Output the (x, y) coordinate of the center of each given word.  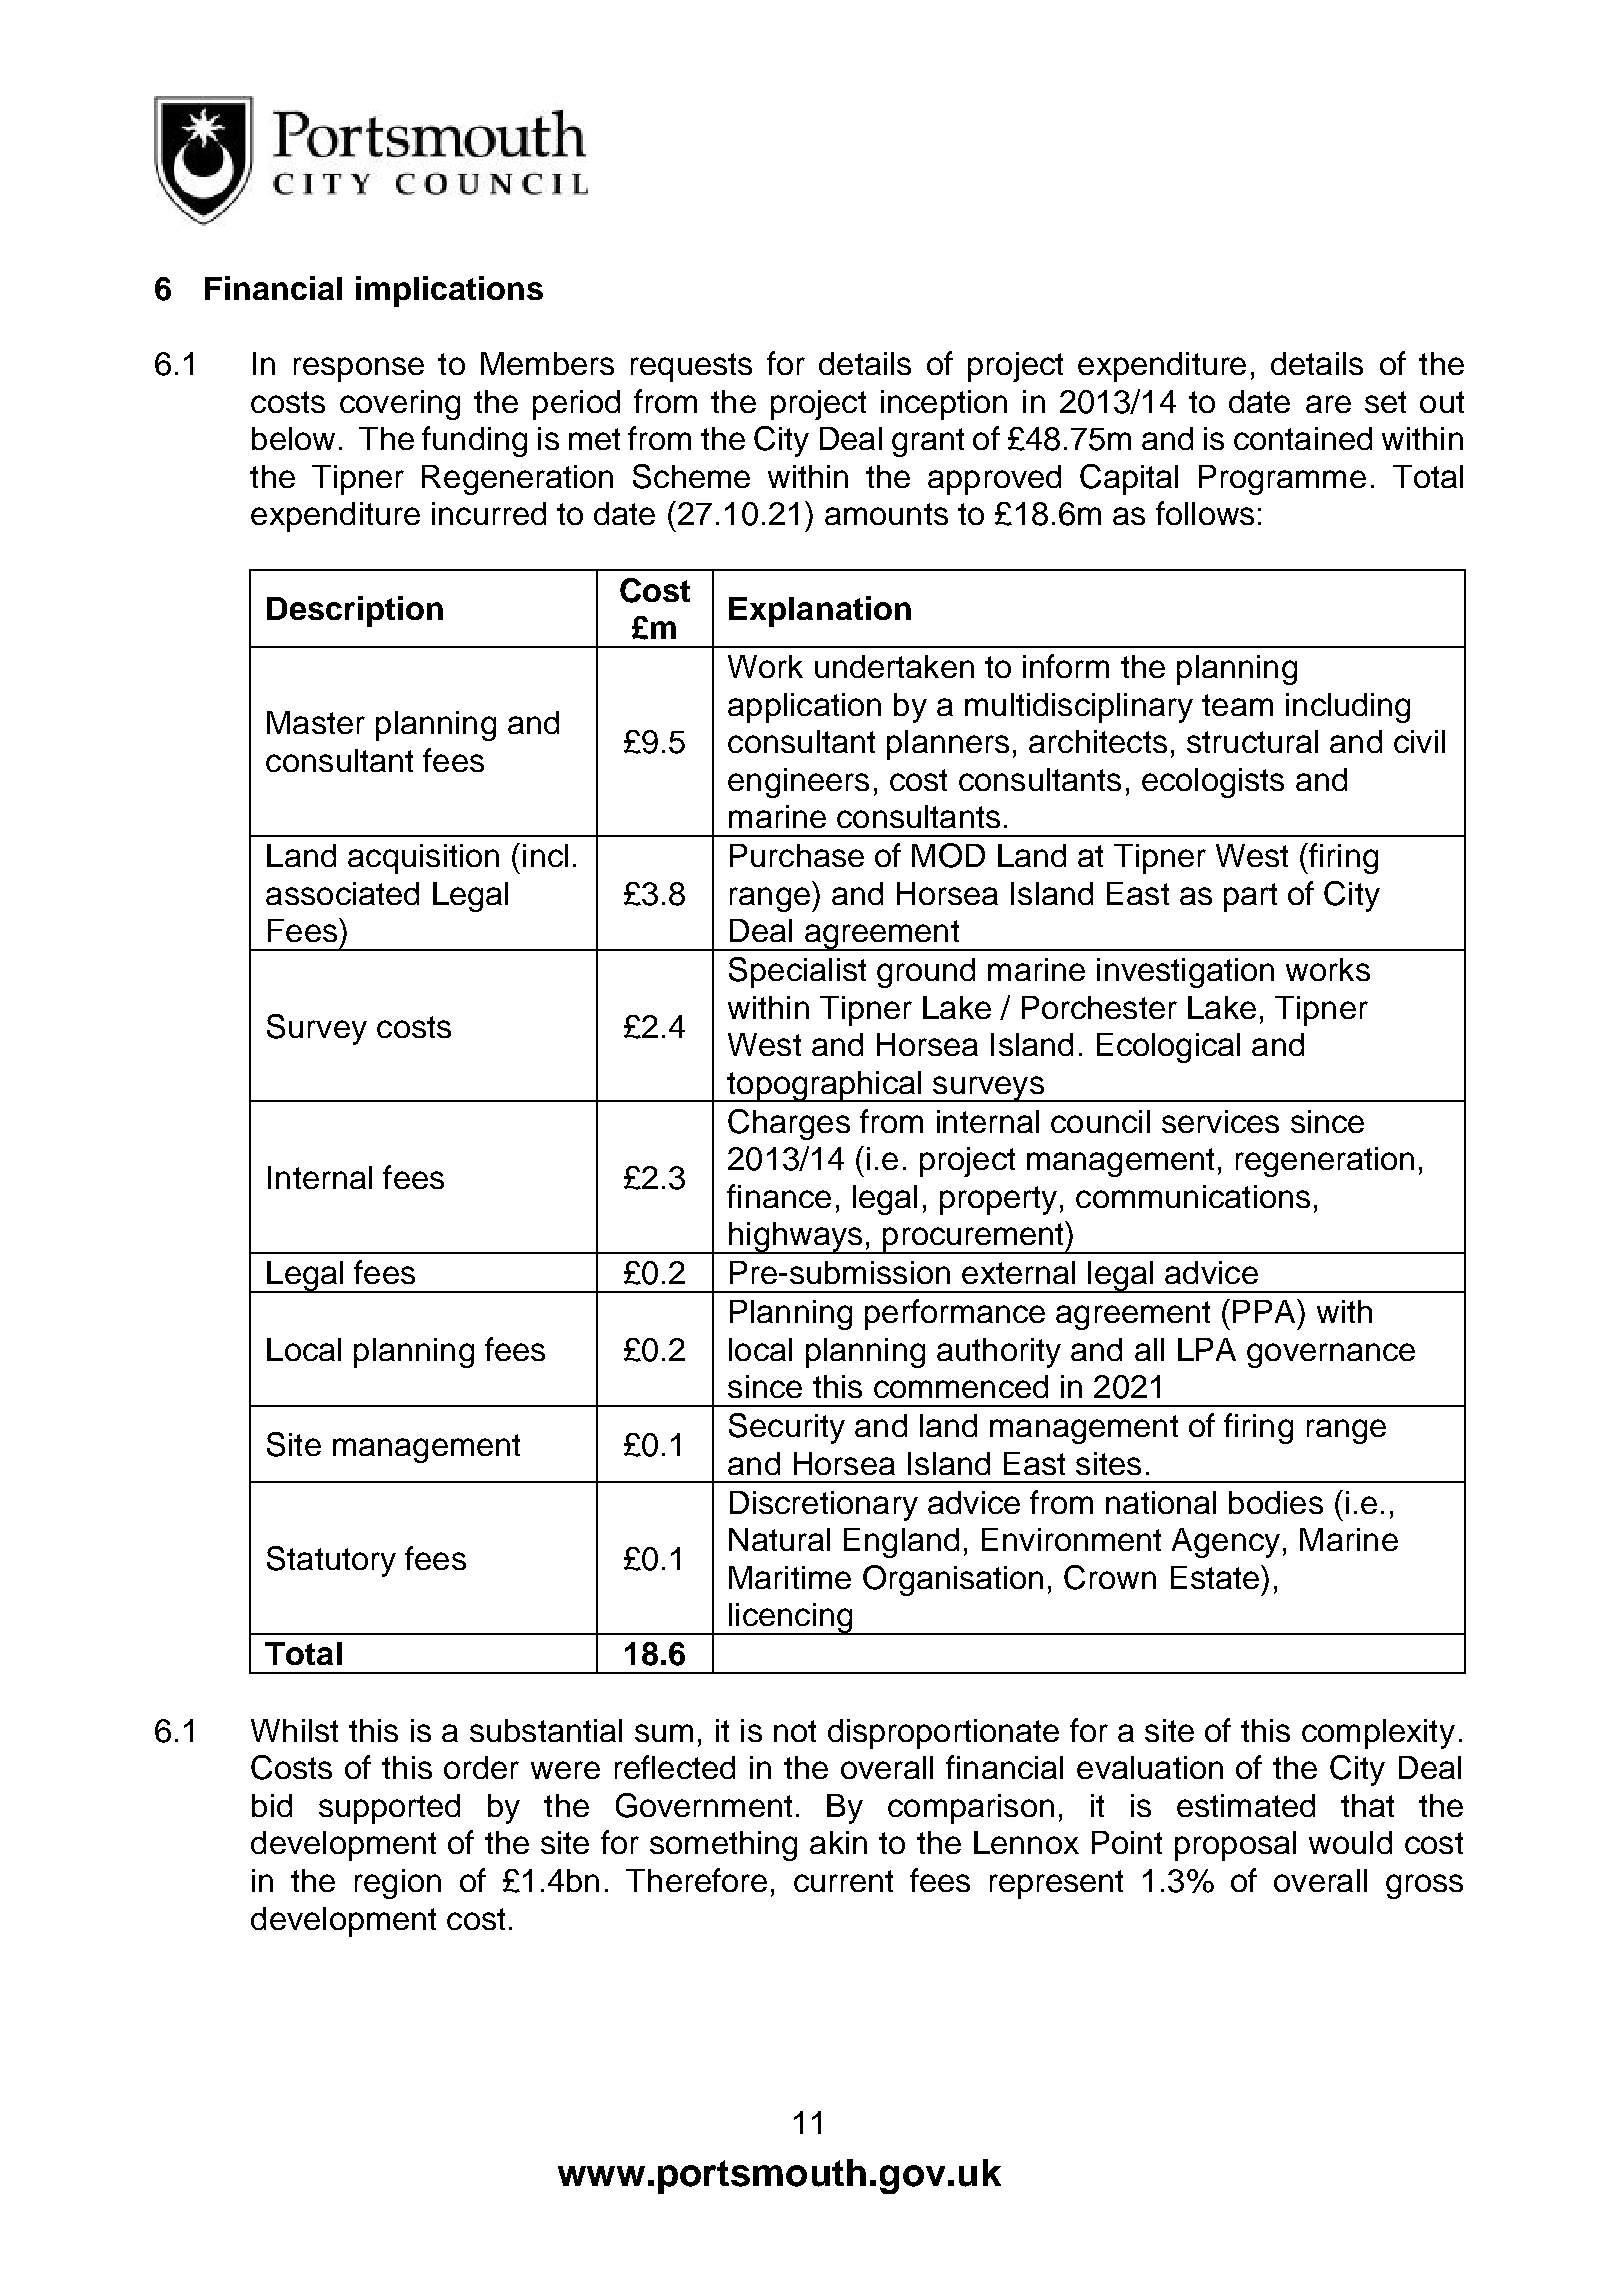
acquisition (423, 859)
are (1328, 404)
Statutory (331, 1561)
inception (944, 405)
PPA (1266, 1311)
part (1250, 897)
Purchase (797, 855)
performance (955, 1314)
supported (389, 1809)
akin (838, 1842)
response (359, 369)
